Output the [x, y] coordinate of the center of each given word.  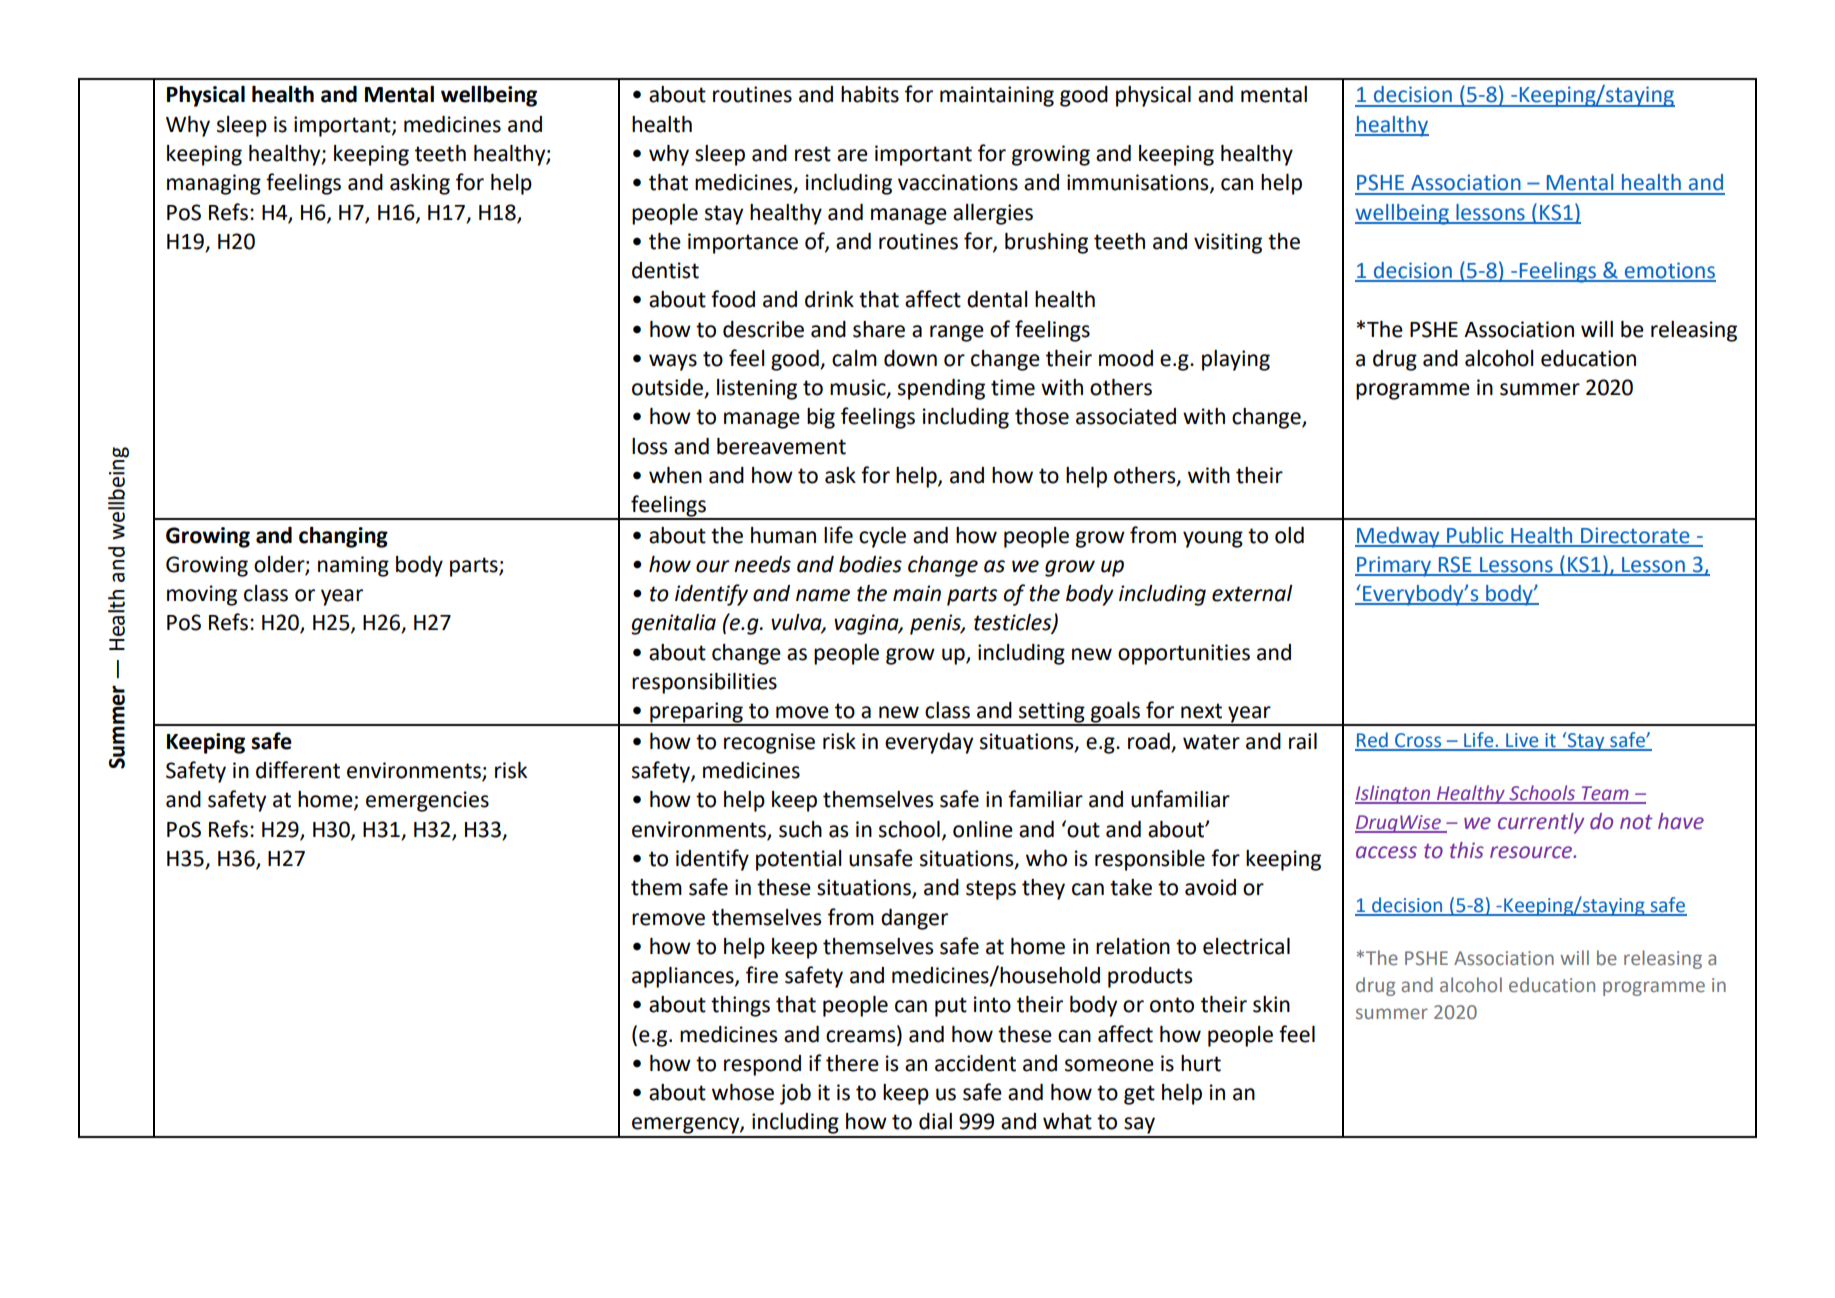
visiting [1228, 243]
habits [870, 94]
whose [743, 1092]
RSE [1455, 565]
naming [353, 566]
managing [214, 184]
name [823, 595]
